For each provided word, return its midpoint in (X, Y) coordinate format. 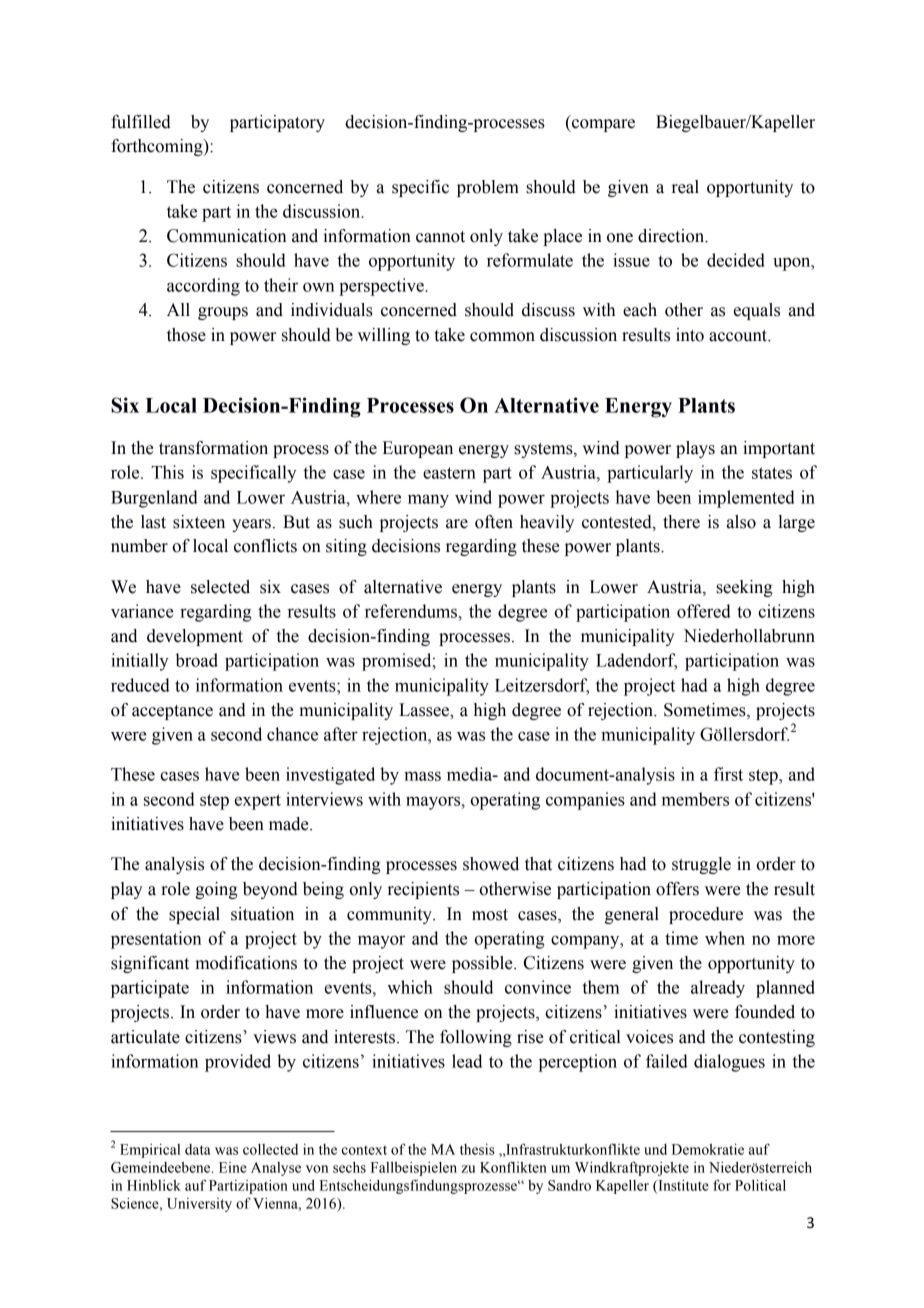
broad (197, 660)
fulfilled (141, 122)
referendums (412, 611)
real (685, 187)
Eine (233, 1167)
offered (704, 611)
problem (488, 188)
